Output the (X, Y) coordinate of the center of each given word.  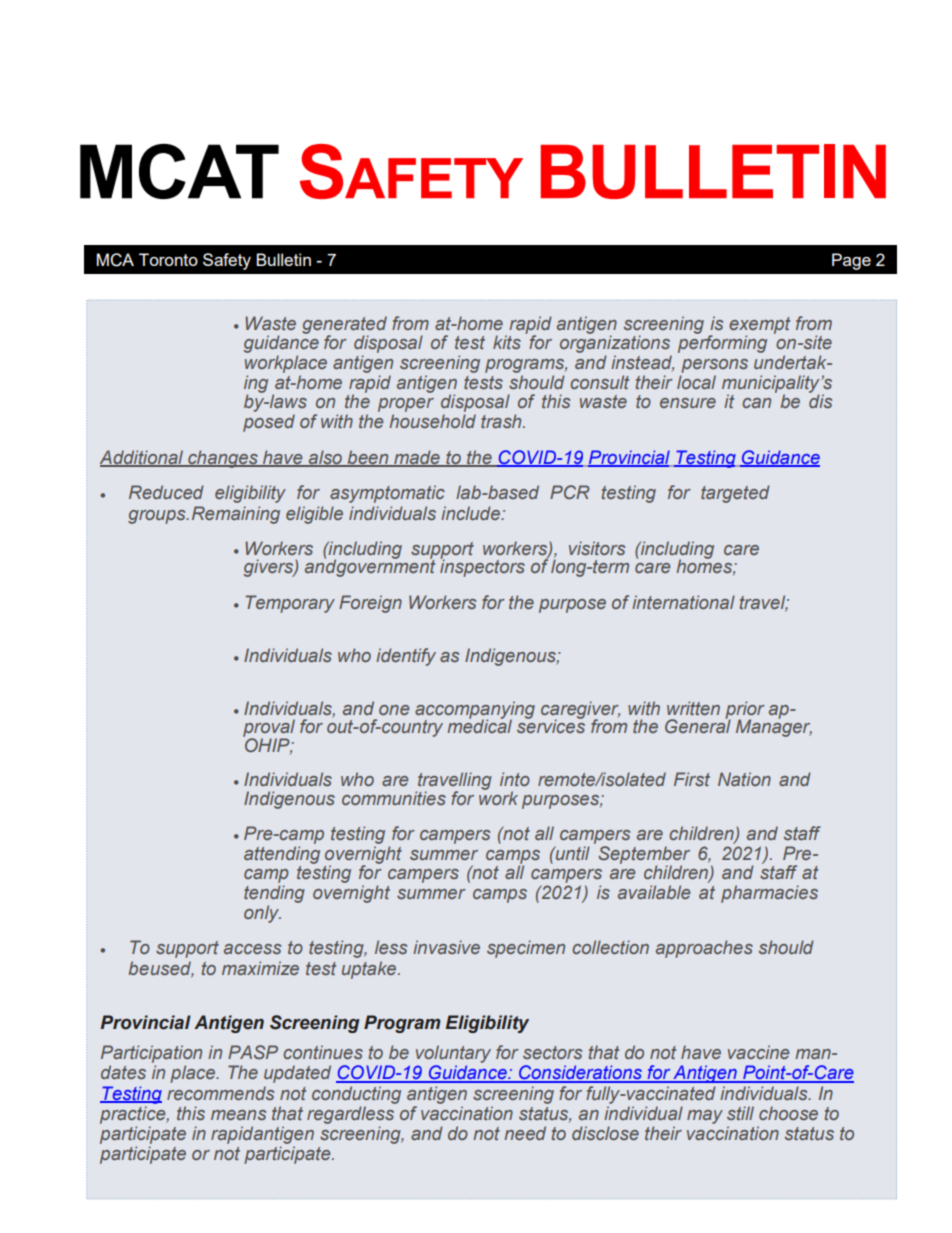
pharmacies (769, 894)
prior (745, 711)
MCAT (179, 171)
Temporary (290, 604)
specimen (526, 949)
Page (851, 261)
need (525, 1133)
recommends (220, 1093)
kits (507, 342)
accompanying (475, 711)
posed (269, 423)
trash (502, 421)
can (756, 403)
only (262, 914)
